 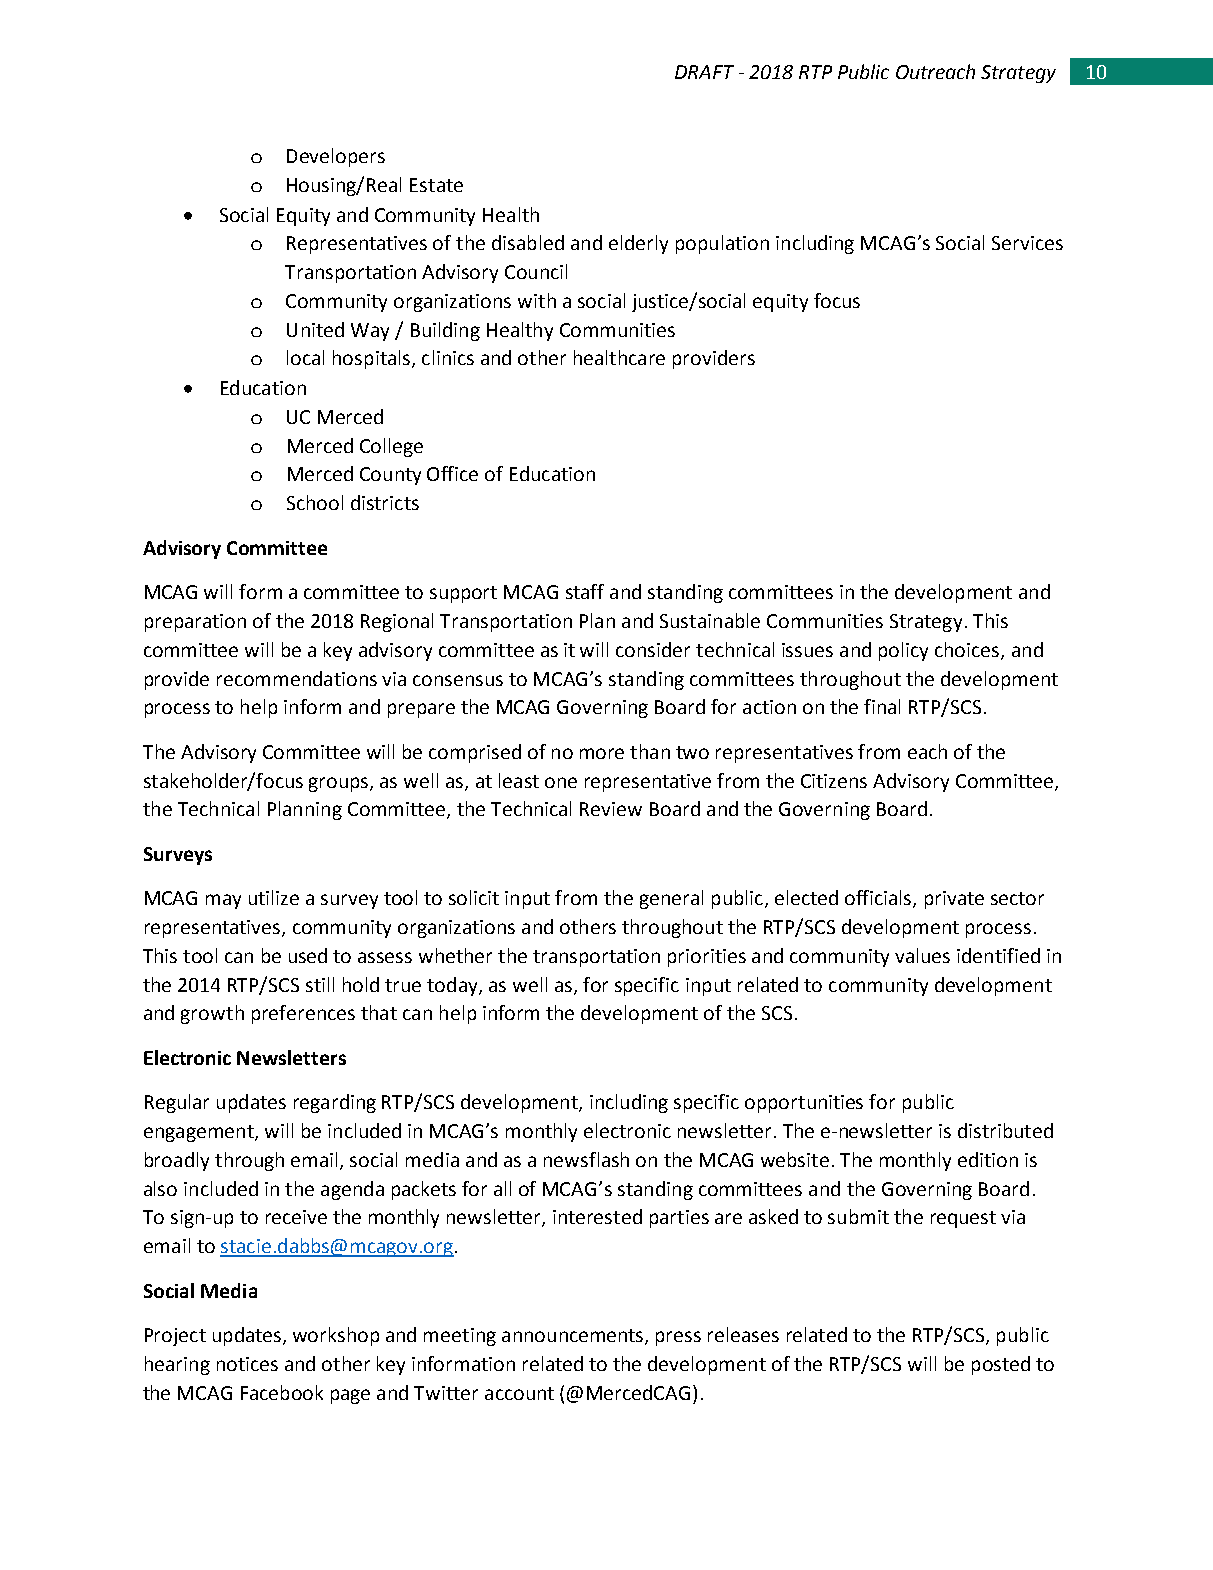 I want to click on Developers, so click(x=336, y=157).
